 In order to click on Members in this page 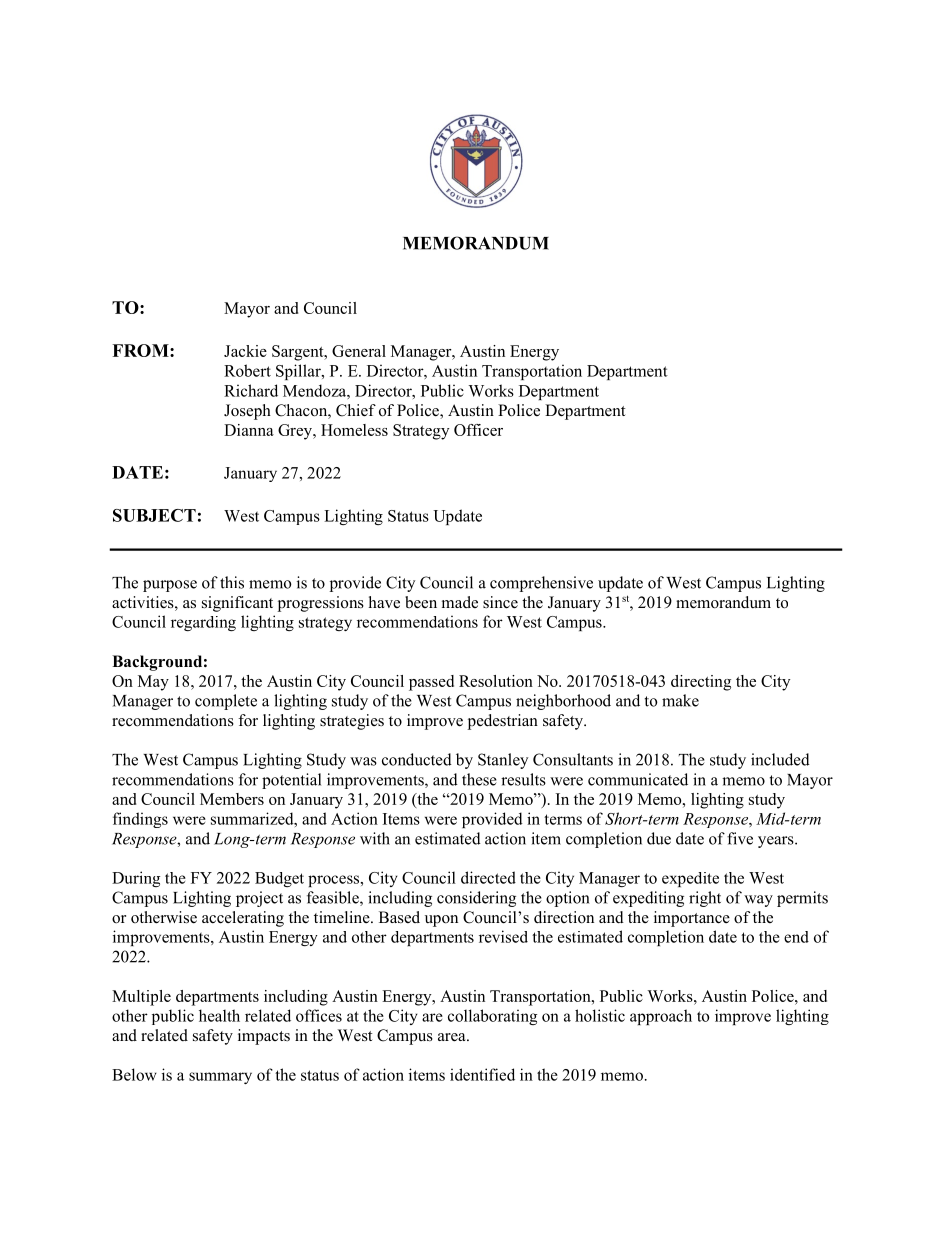, I will do `click(232, 799)`.
